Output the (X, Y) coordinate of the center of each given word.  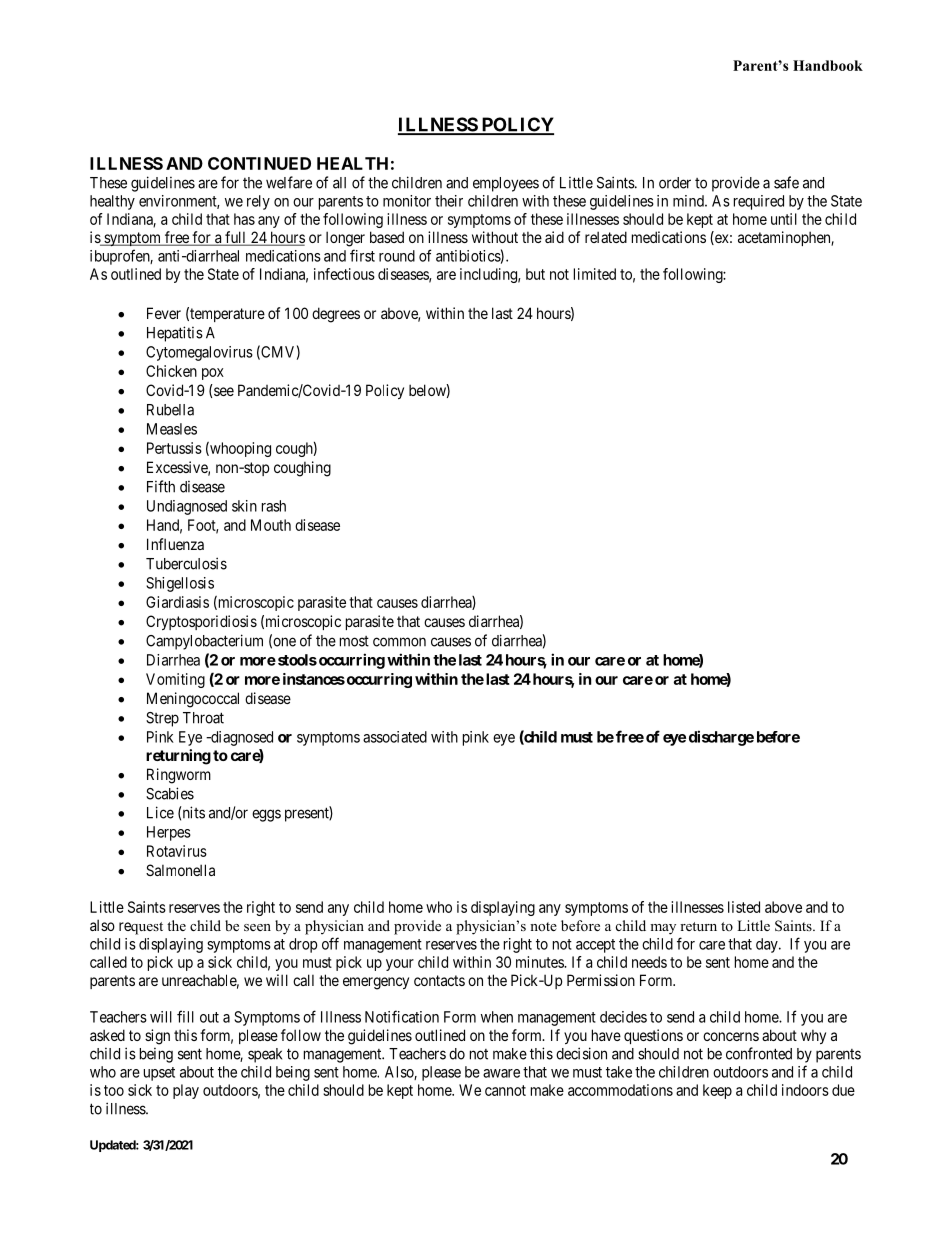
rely (258, 202)
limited (595, 274)
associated (395, 737)
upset (159, 1074)
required (759, 202)
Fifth (161, 486)
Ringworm (179, 776)
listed (744, 907)
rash (274, 506)
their (449, 201)
